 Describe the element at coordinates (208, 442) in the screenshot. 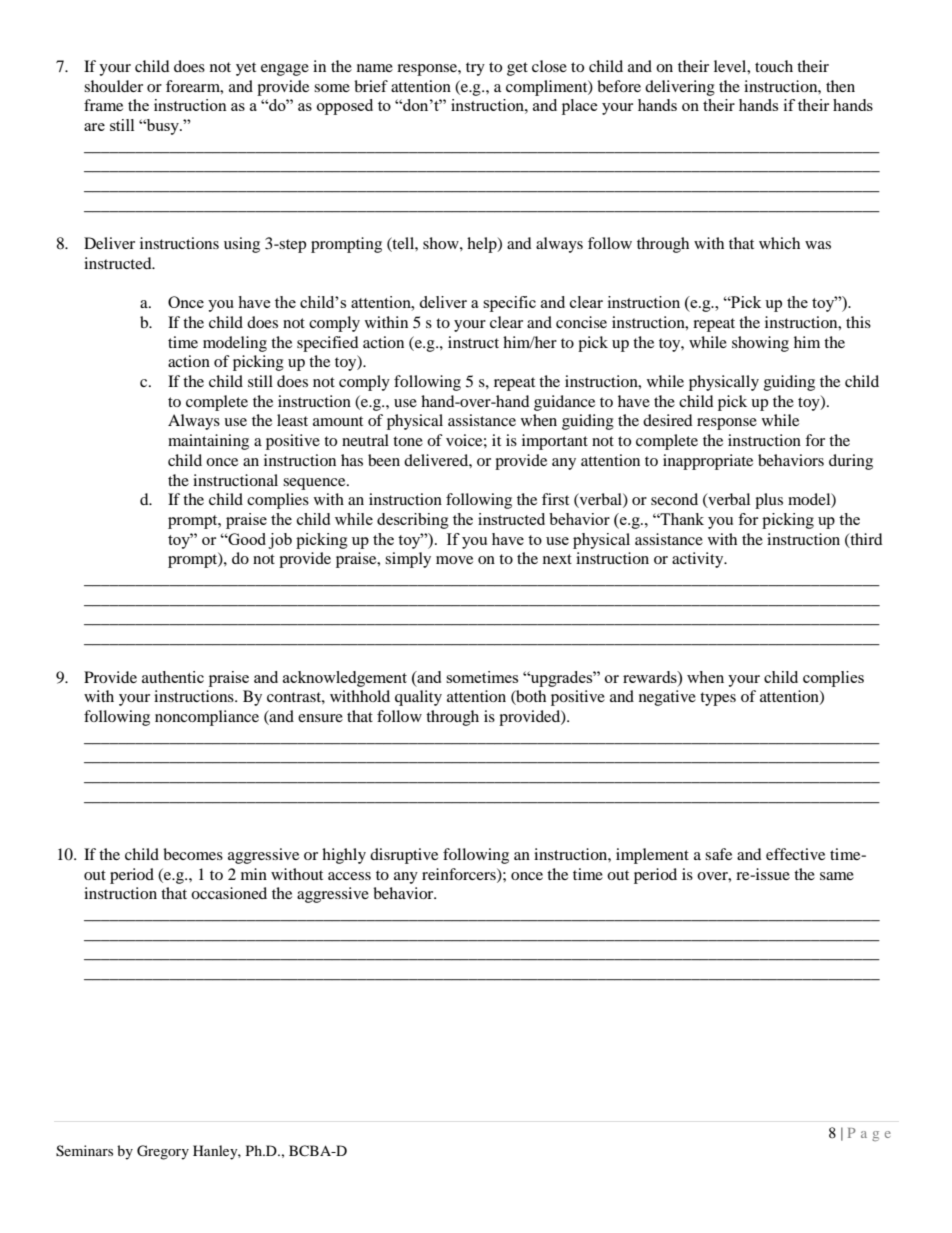

I see `maintaining` at that location.
